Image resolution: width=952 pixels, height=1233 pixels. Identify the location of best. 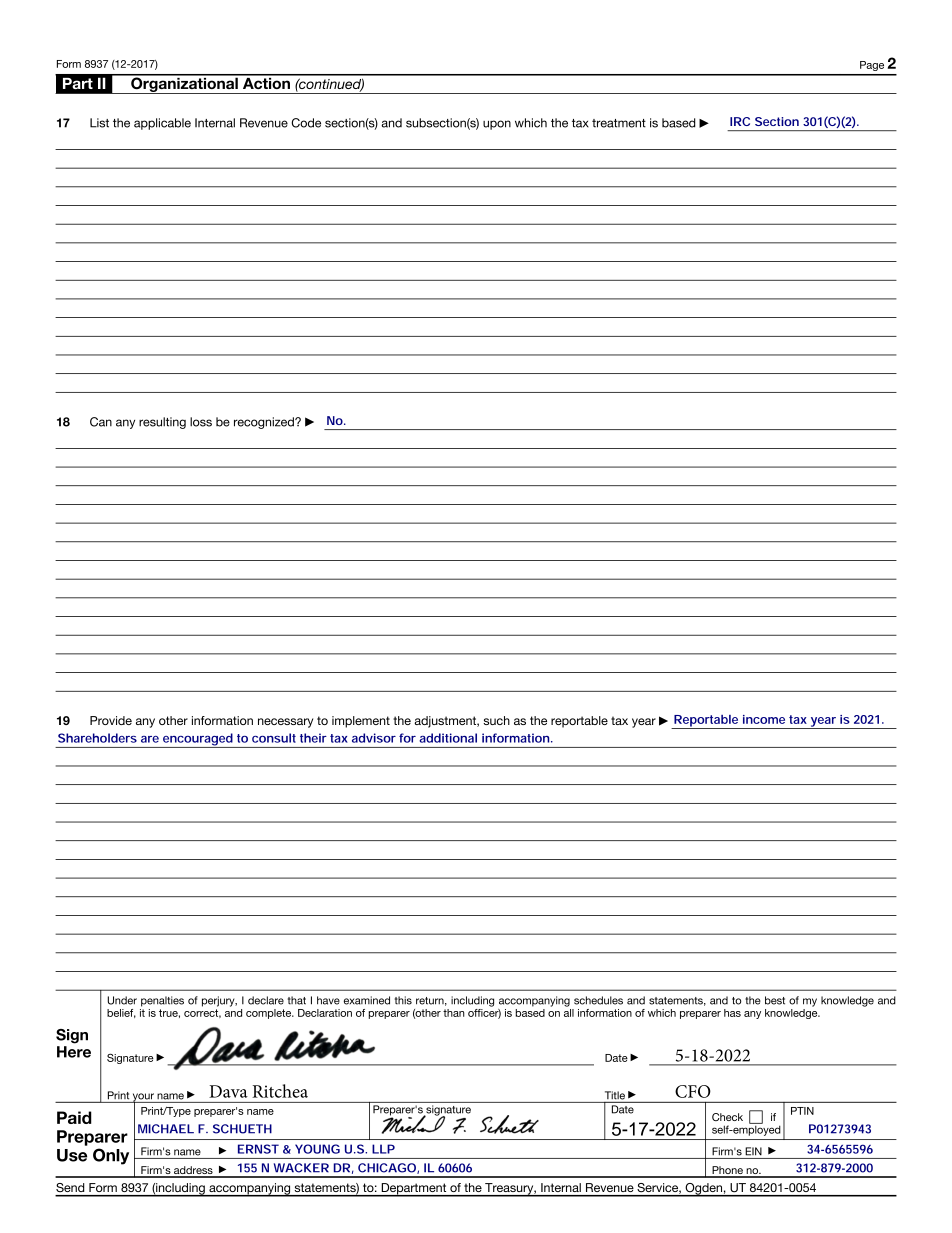
(775, 1000).
